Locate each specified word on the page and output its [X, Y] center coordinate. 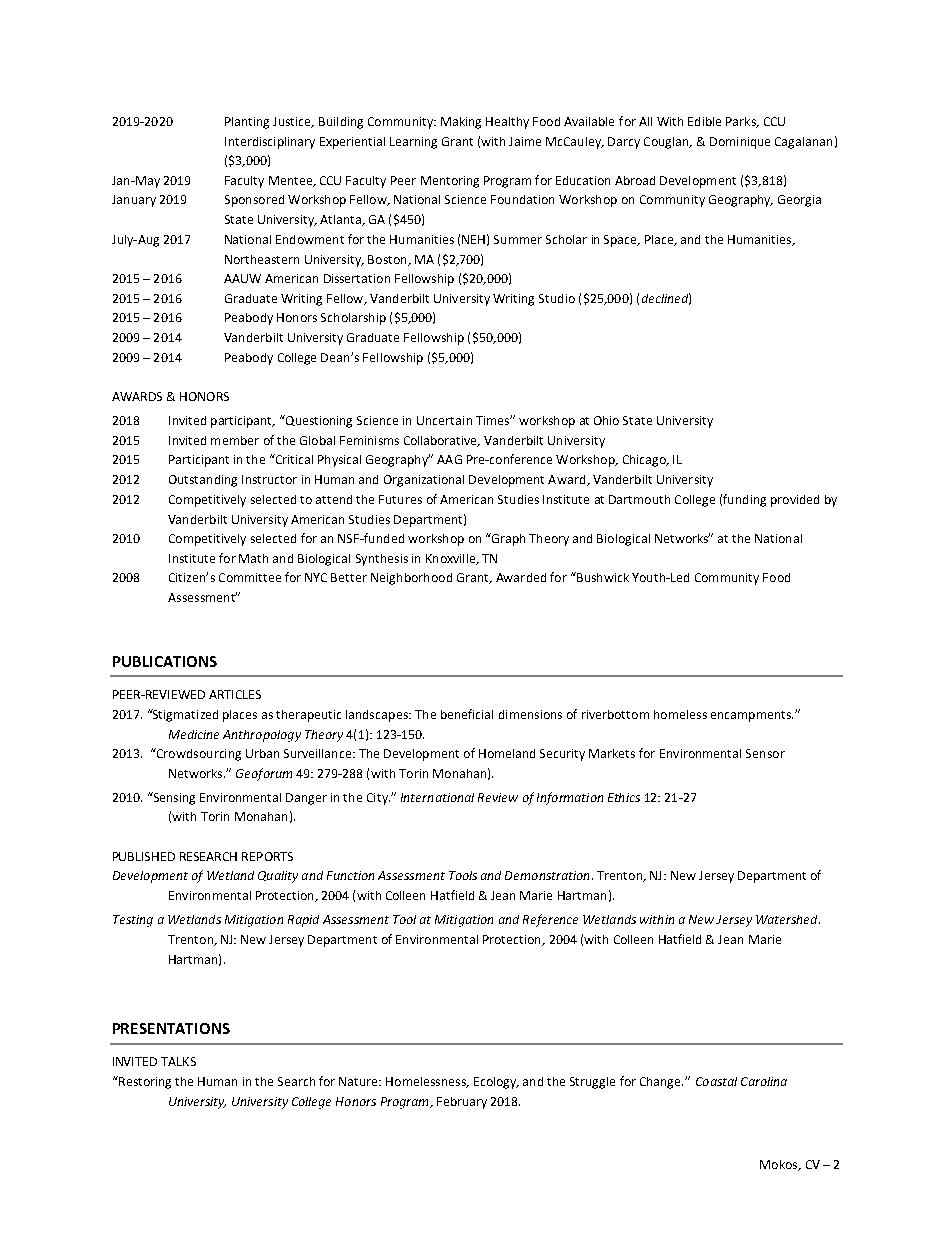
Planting [247, 123]
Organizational [424, 481]
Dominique [740, 143]
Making [461, 123]
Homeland [507, 753]
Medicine [194, 734]
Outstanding [203, 481]
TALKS [178, 1061]
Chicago [645, 461]
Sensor [765, 753]
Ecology [496, 1083]
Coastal [716, 1081]
